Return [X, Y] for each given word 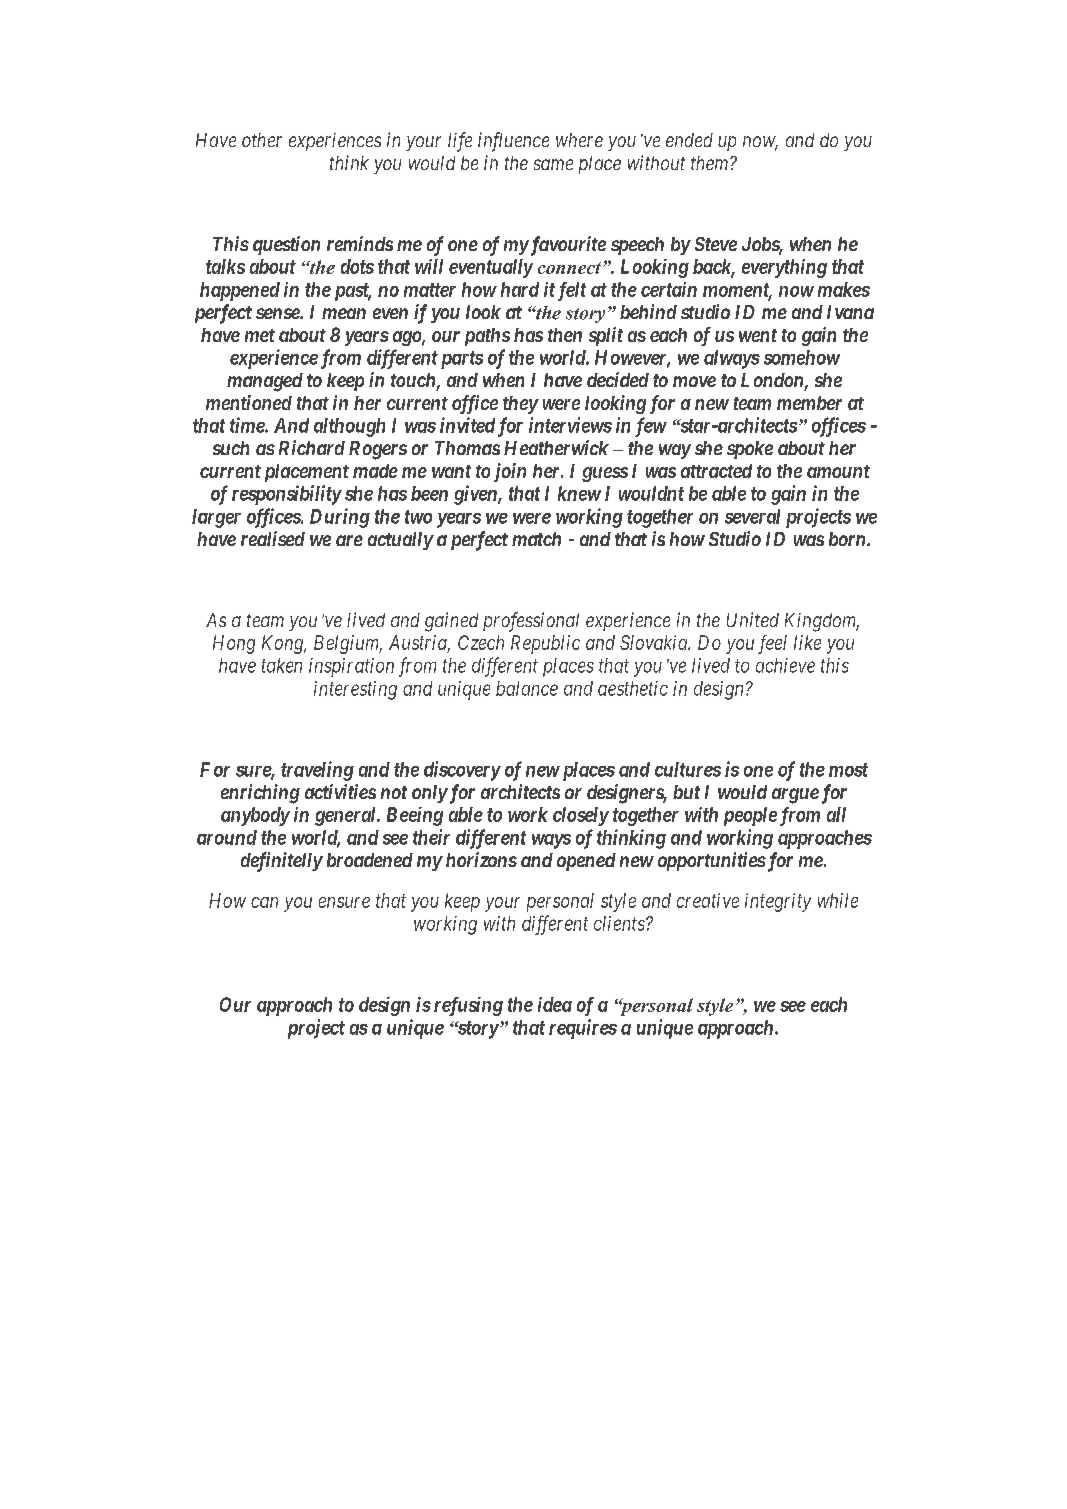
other [262, 140]
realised [273, 538]
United [753, 619]
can [264, 902]
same [553, 164]
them [711, 163]
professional [531, 622]
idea [555, 1004]
